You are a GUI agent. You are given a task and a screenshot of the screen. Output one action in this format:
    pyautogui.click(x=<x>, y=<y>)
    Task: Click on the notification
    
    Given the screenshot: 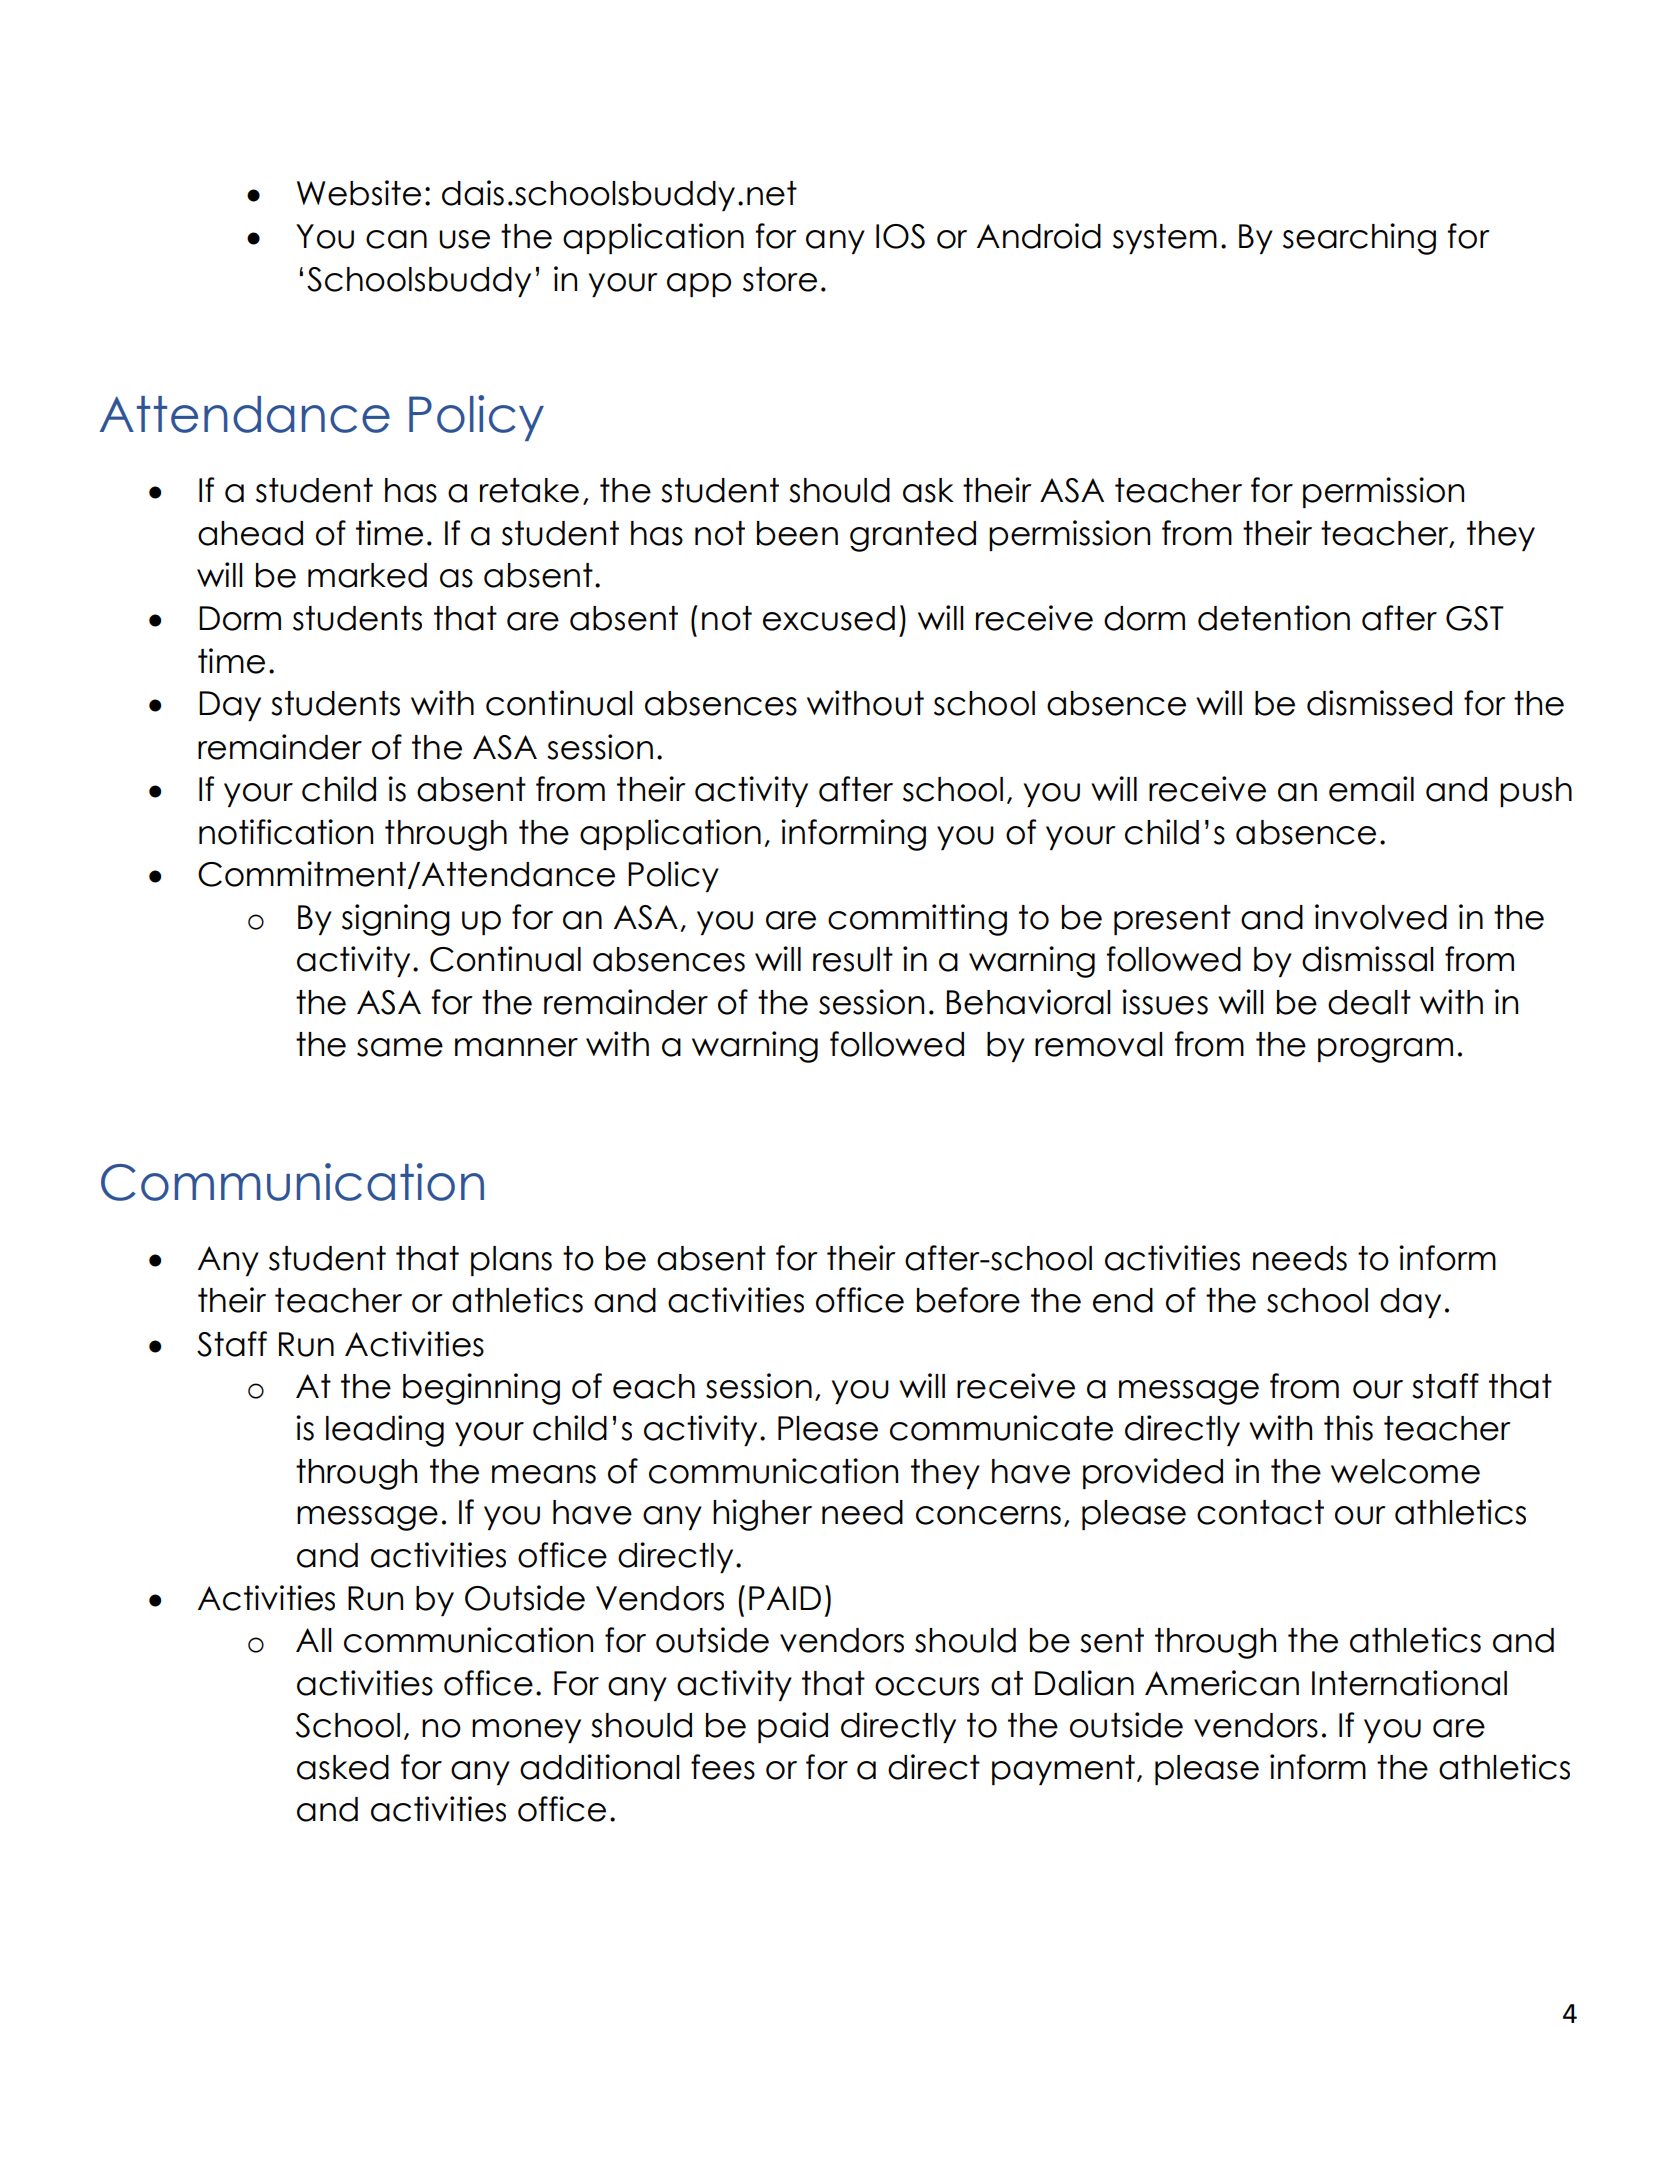 What is the action you would take?
    pyautogui.click(x=286, y=832)
